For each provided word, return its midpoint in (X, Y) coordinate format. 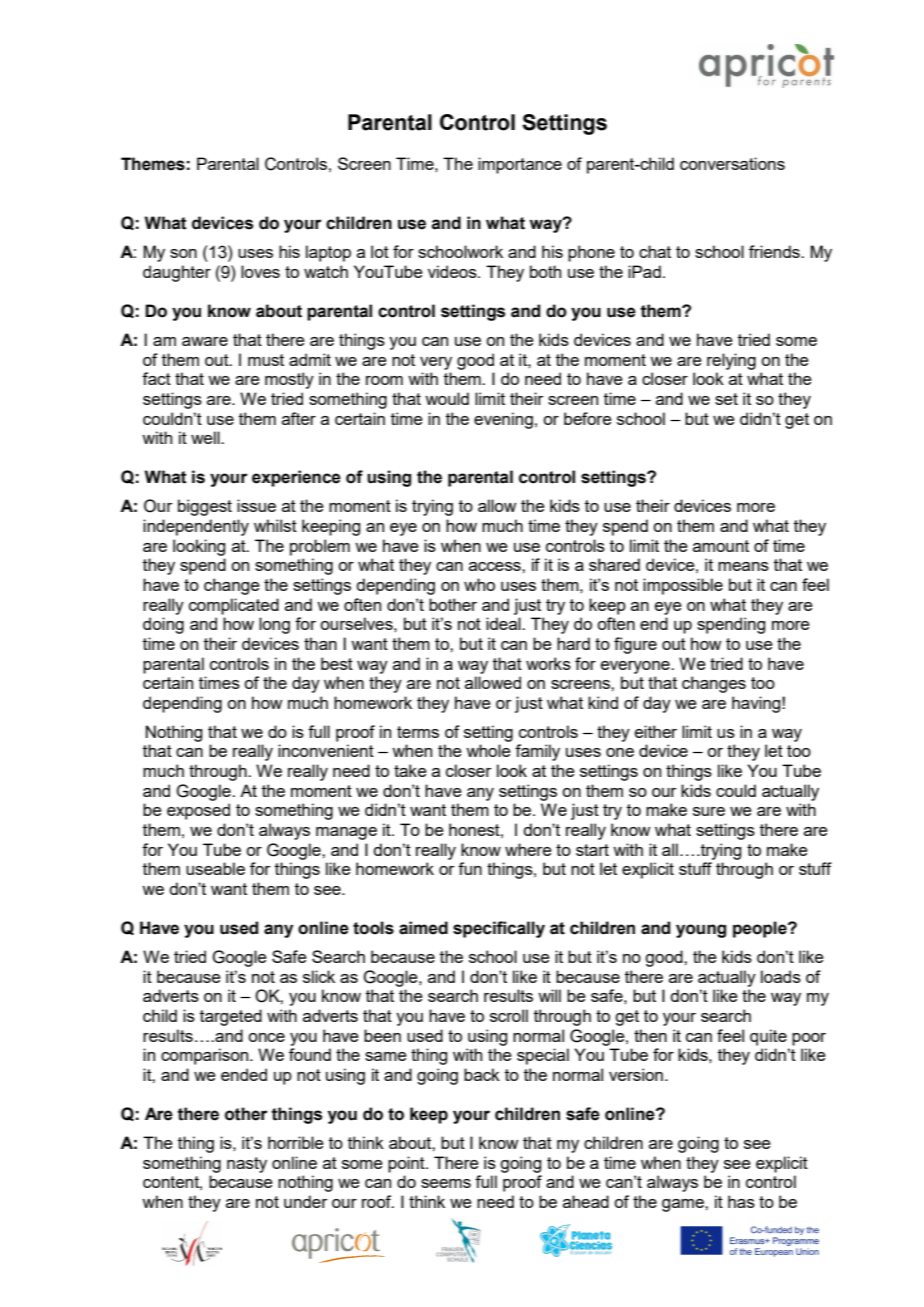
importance (520, 165)
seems (446, 1183)
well (206, 437)
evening (503, 420)
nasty (247, 1165)
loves (260, 271)
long (274, 625)
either (656, 731)
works (548, 663)
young (701, 931)
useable (215, 868)
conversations (732, 163)
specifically (499, 929)
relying (731, 361)
